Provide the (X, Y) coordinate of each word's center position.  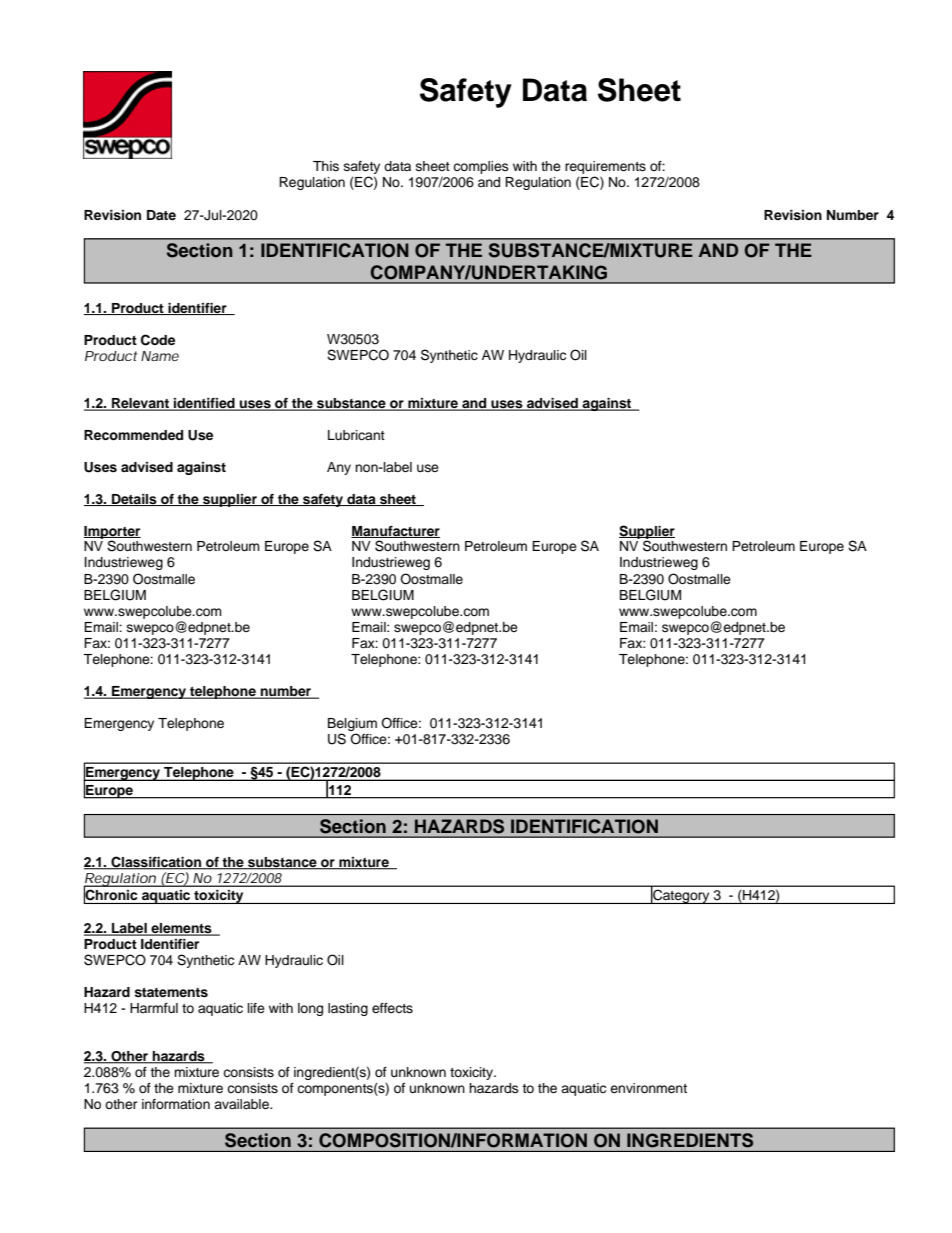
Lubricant (356, 435)
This (326, 166)
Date (161, 215)
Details (134, 500)
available (242, 1104)
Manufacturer (395, 532)
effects (392, 1008)
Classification (156, 863)
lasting (348, 1009)
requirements (605, 169)
